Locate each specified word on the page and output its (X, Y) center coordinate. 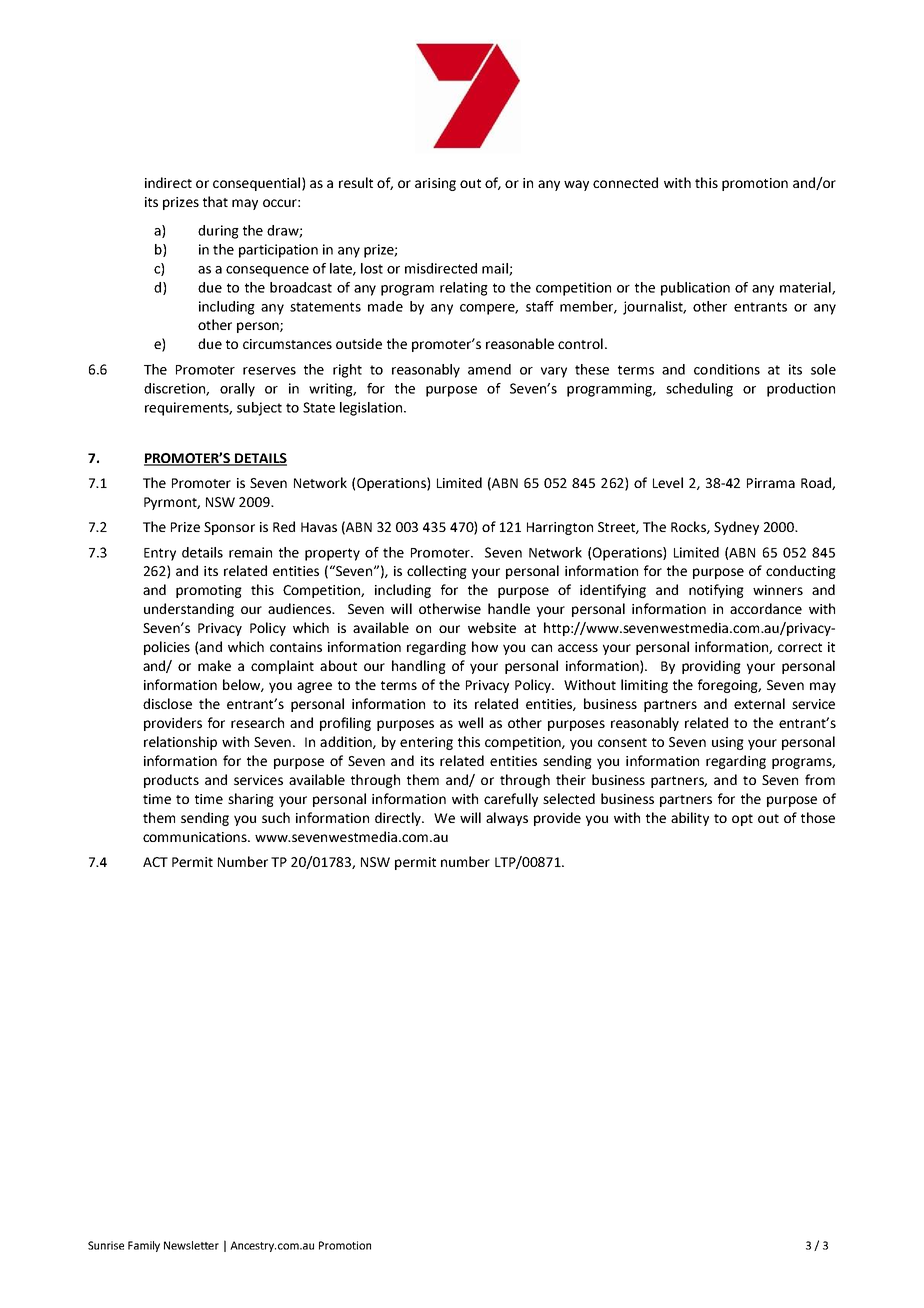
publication (695, 289)
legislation (371, 409)
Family (144, 1246)
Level (668, 482)
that (215, 201)
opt (742, 820)
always (507, 819)
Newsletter (191, 1245)
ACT (155, 862)
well (470, 722)
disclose (167, 703)
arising (435, 184)
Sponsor (229, 528)
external (759, 703)
